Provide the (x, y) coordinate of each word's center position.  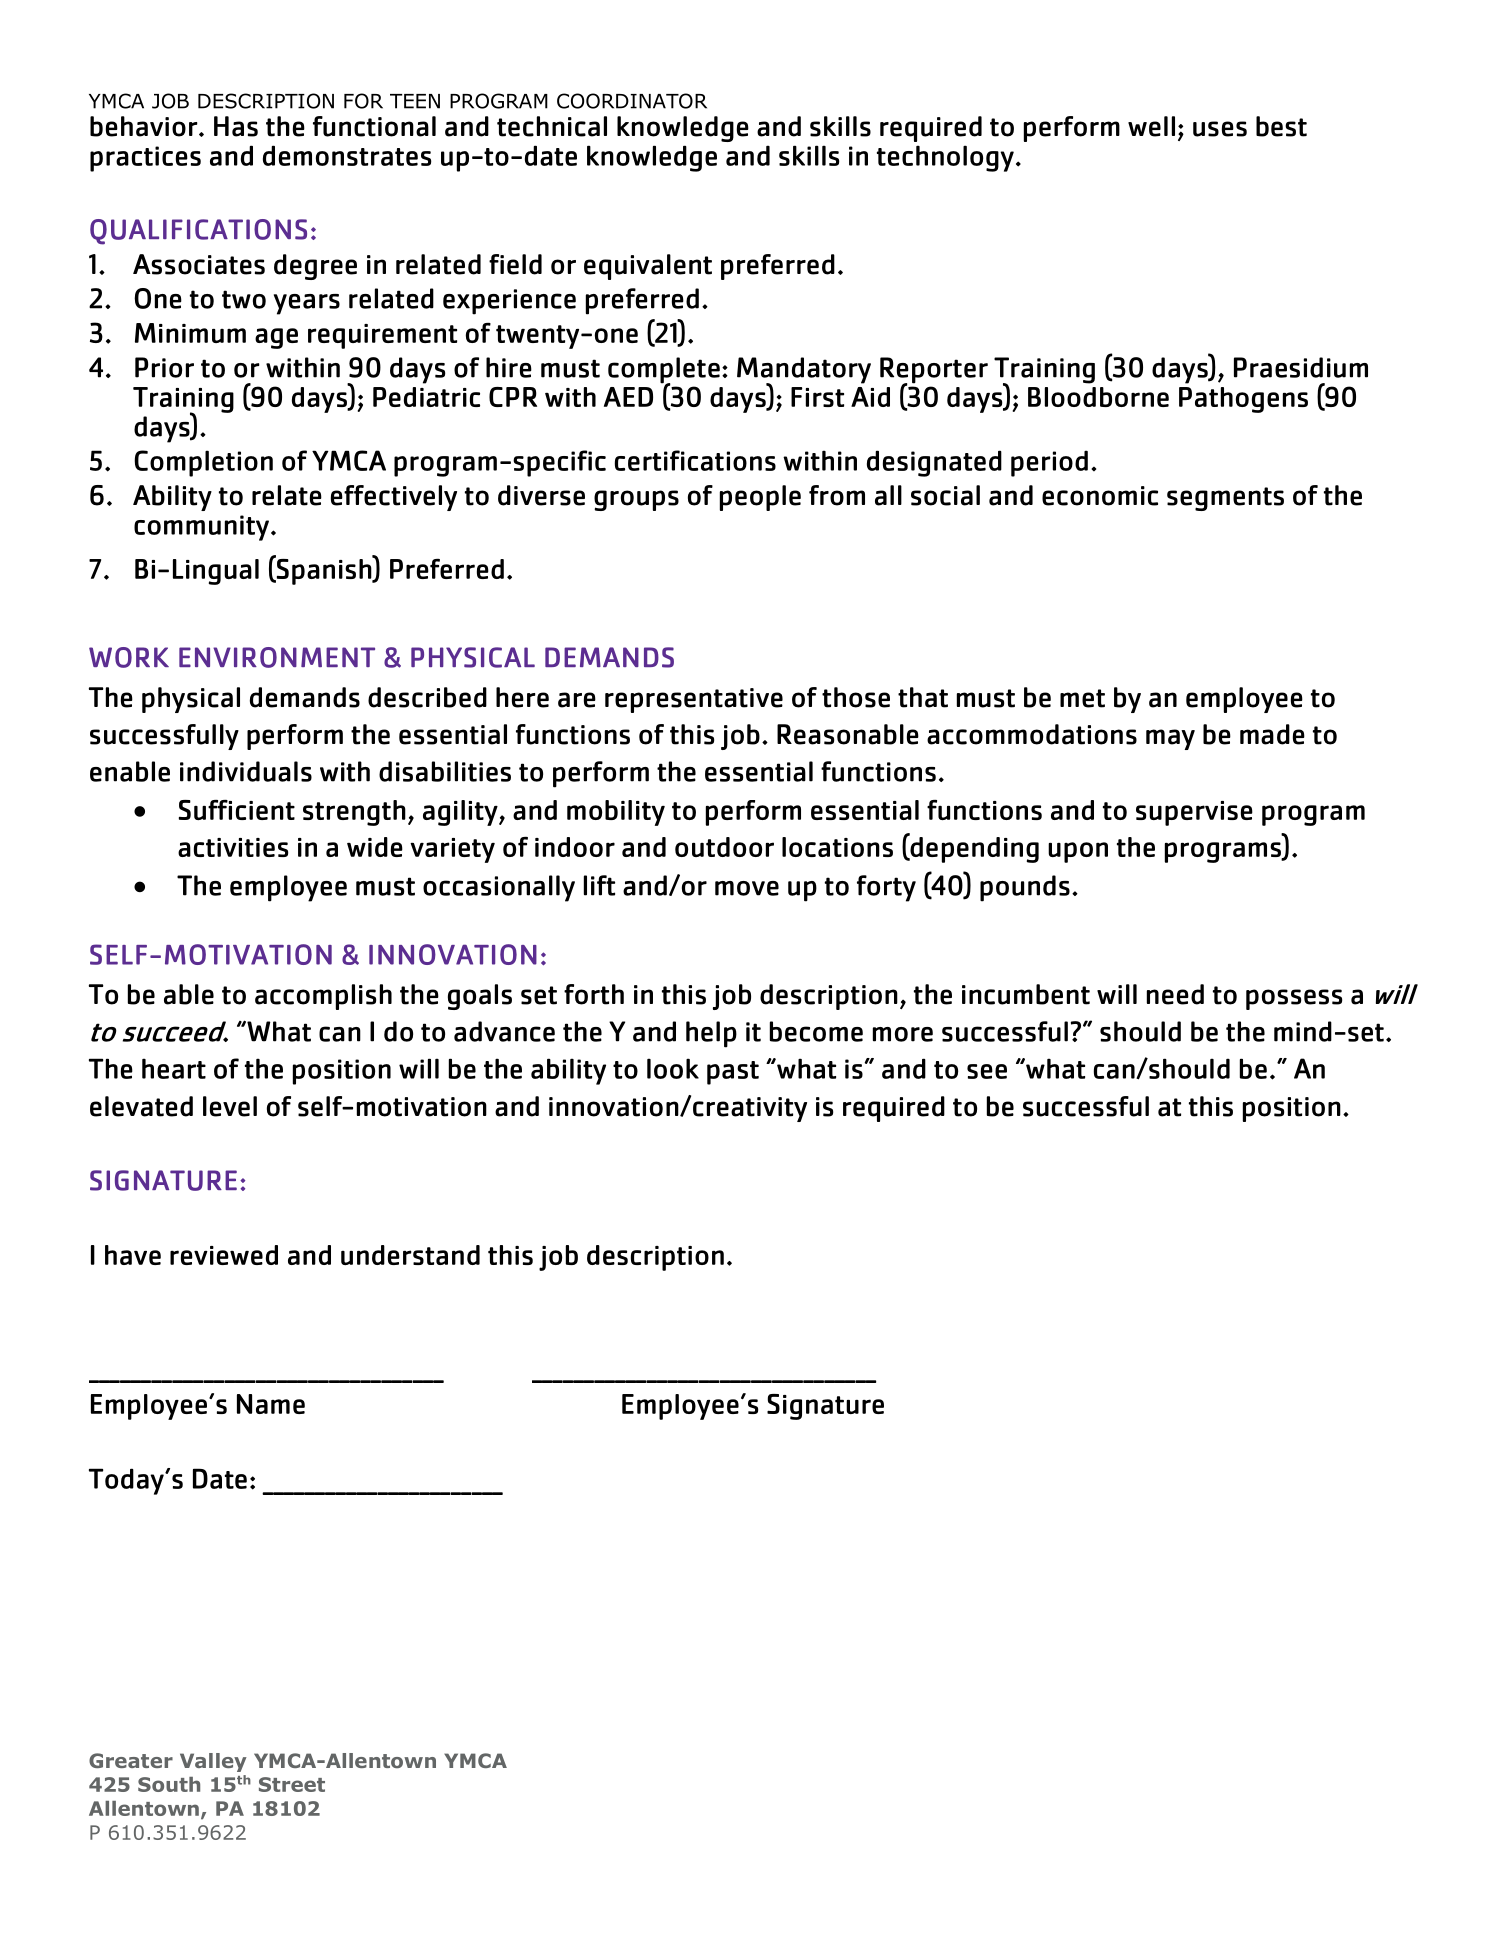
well (1151, 126)
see (987, 1071)
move (747, 888)
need (1175, 994)
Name (271, 1404)
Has (236, 126)
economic (1100, 496)
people (760, 498)
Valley (213, 1762)
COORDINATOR (632, 101)
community (201, 528)
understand (410, 1255)
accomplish (323, 997)
